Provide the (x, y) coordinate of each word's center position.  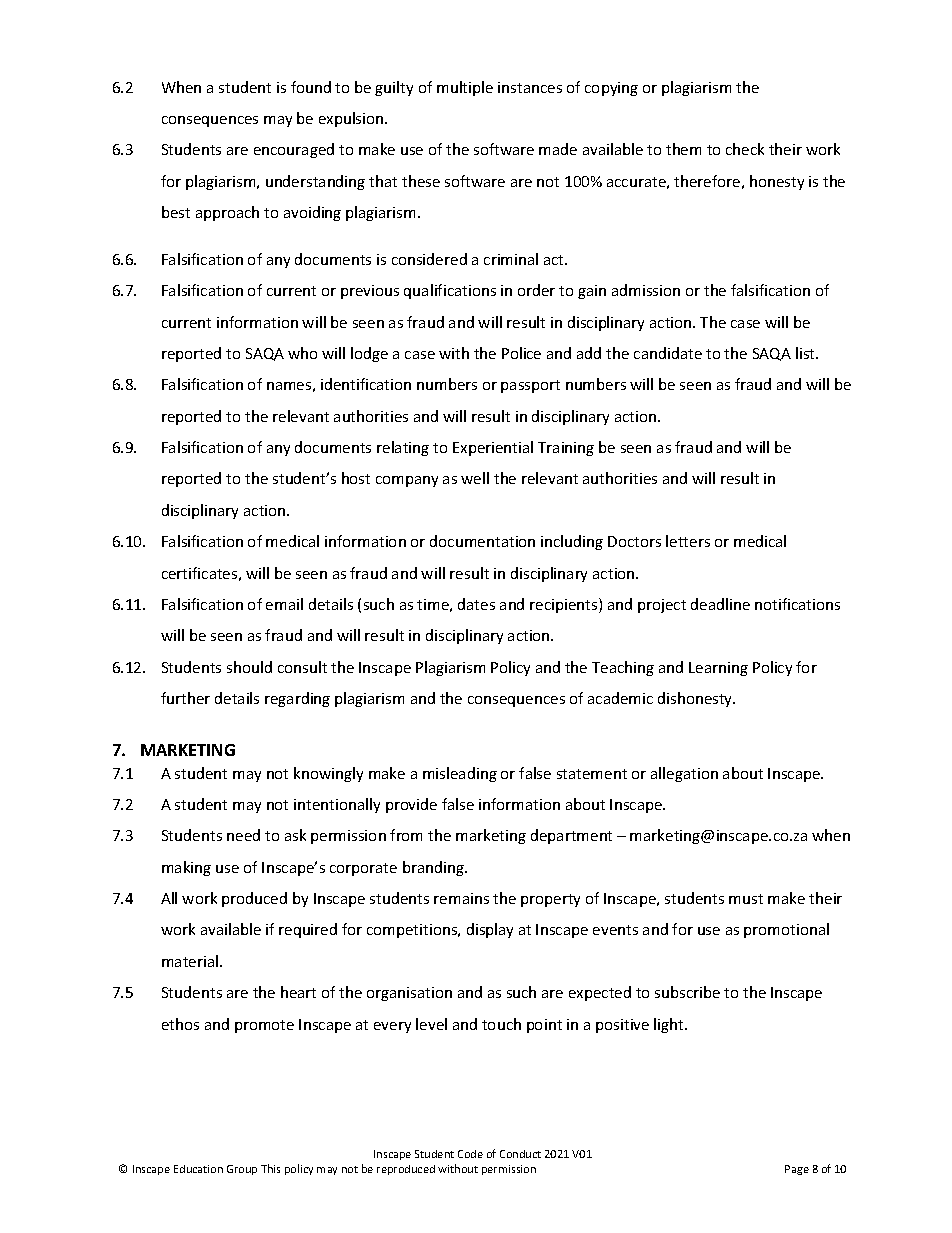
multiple (465, 88)
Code (470, 1154)
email (284, 604)
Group (242, 1170)
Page (797, 1170)
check (745, 149)
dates (476, 604)
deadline (720, 604)
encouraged (294, 150)
